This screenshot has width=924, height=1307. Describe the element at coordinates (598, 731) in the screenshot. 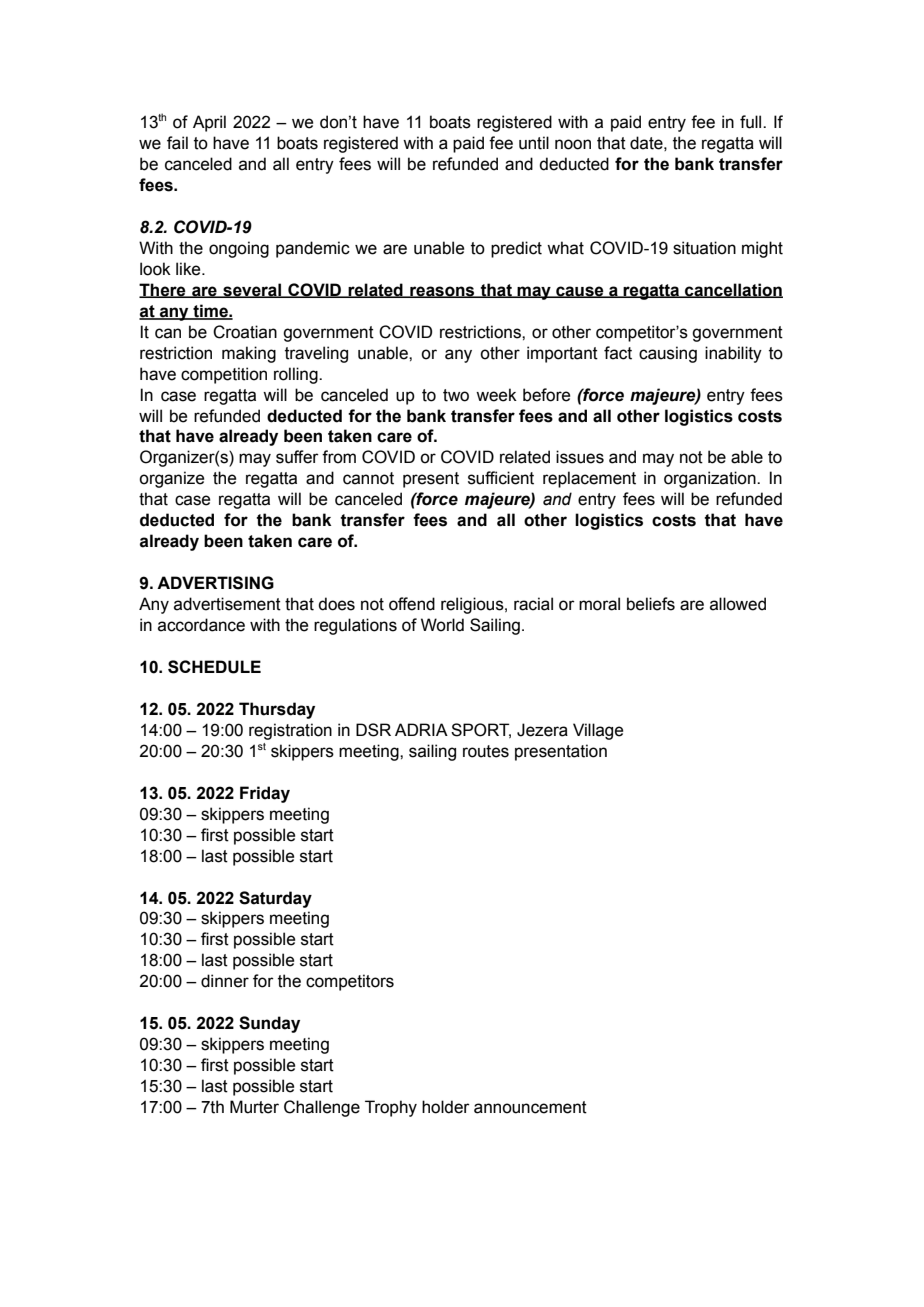

I see `Village` at that location.
